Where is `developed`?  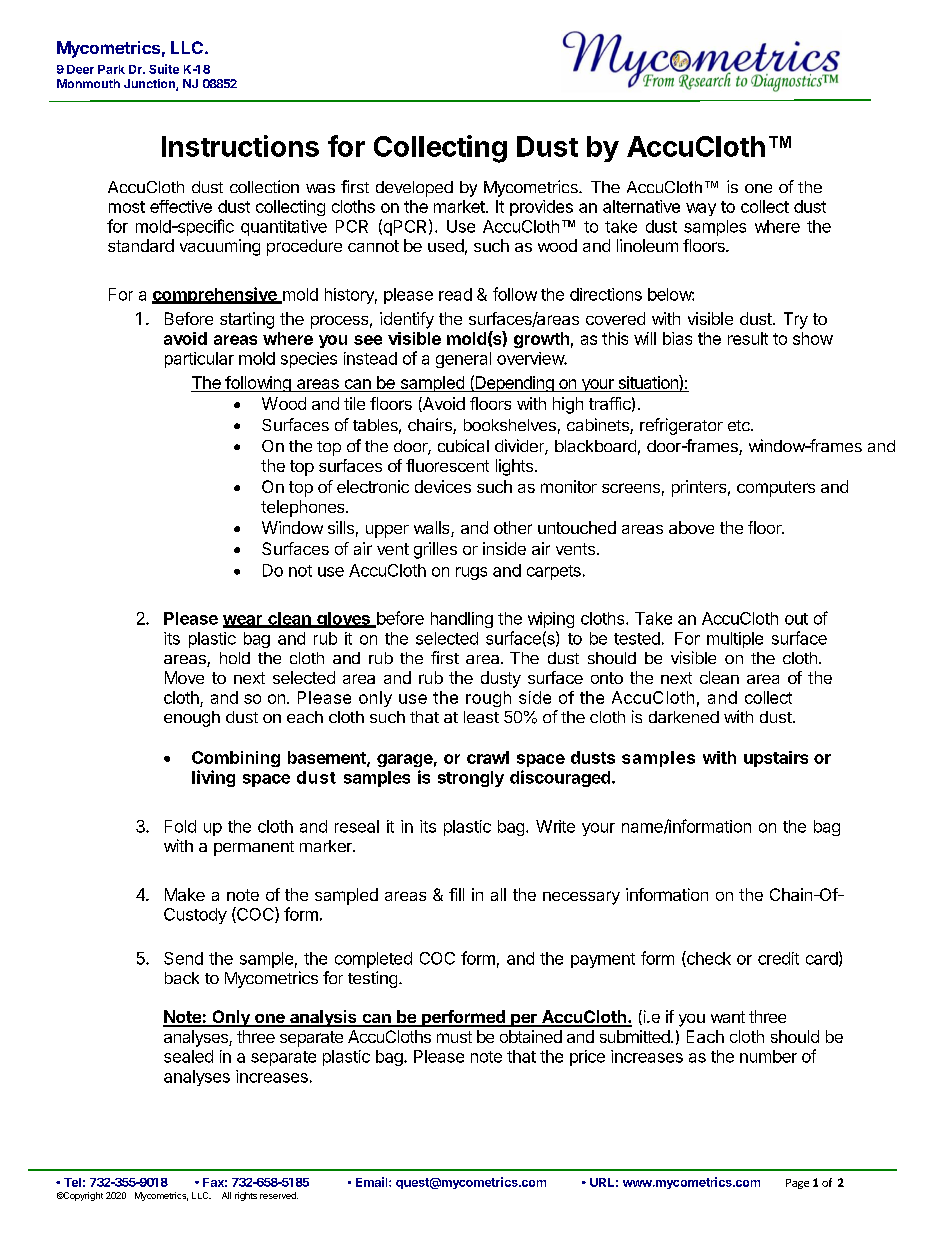 developed is located at coordinates (414, 189).
